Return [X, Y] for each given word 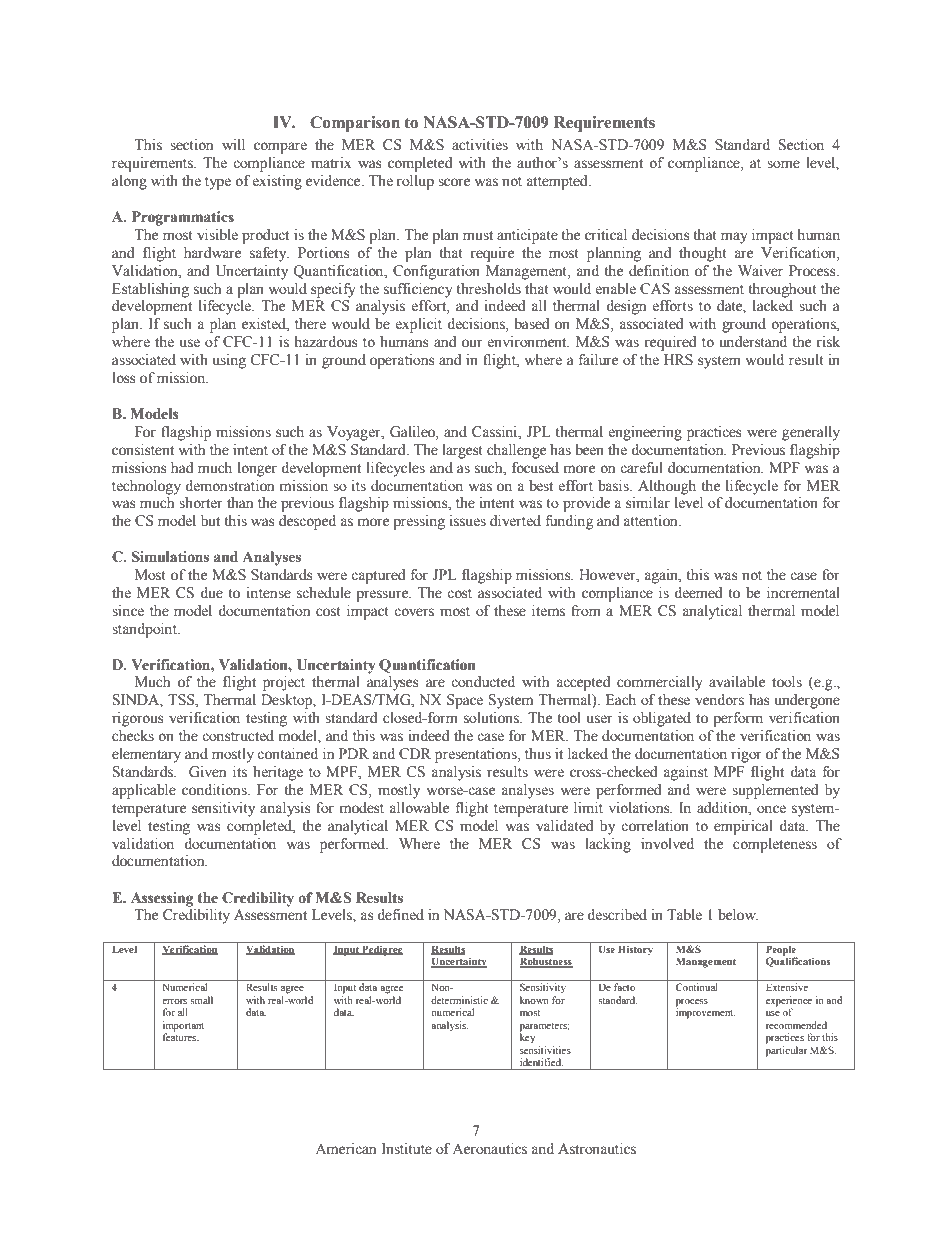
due [211, 593]
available [737, 682]
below [738, 915]
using [229, 361]
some [783, 164]
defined [400, 915]
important [183, 1026]
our [472, 343]
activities [480, 145]
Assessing [162, 899]
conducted [483, 682]
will [233, 144]
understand [753, 342]
